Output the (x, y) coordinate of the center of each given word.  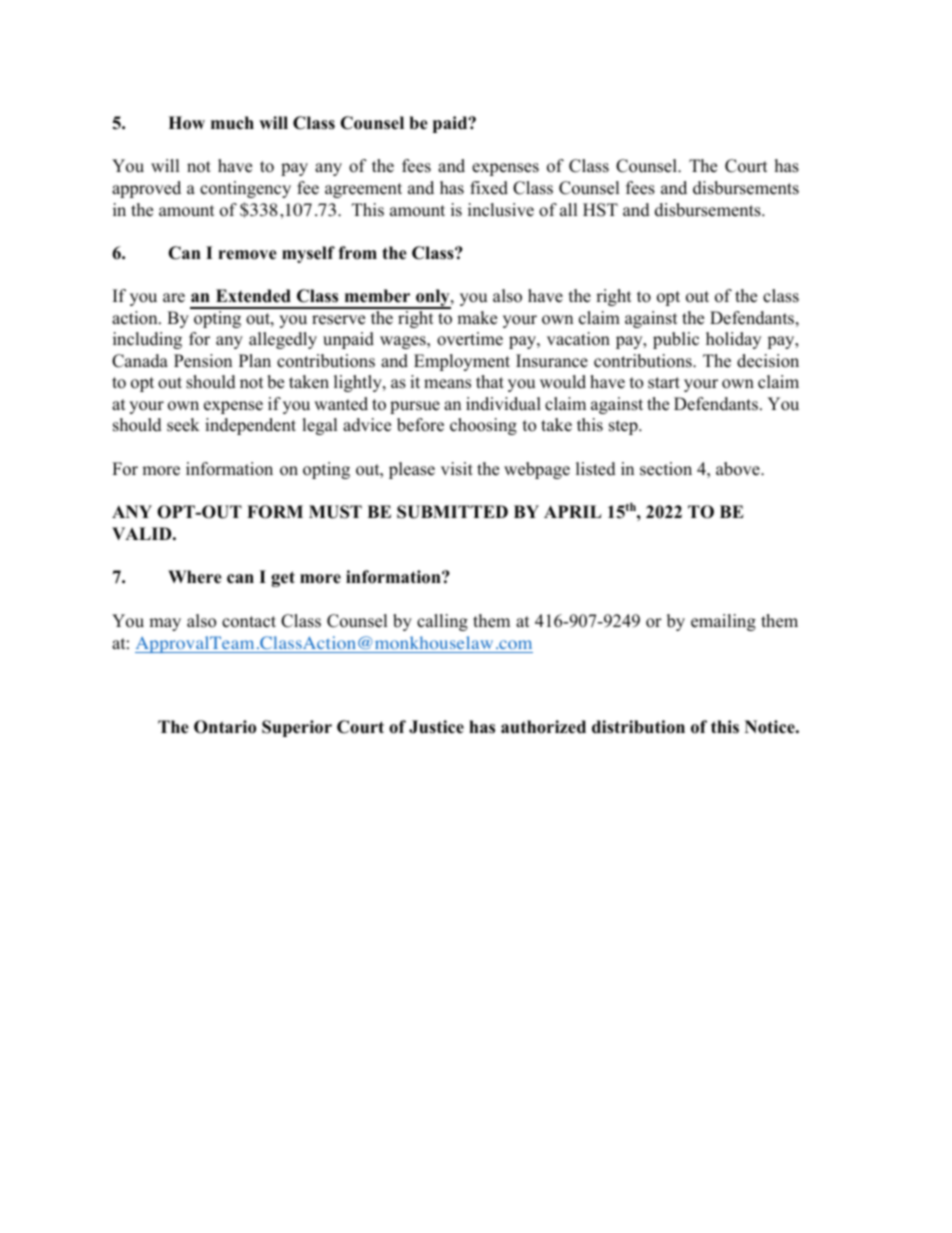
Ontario (225, 727)
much (232, 123)
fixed (489, 188)
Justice (436, 727)
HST (600, 210)
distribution (638, 727)
